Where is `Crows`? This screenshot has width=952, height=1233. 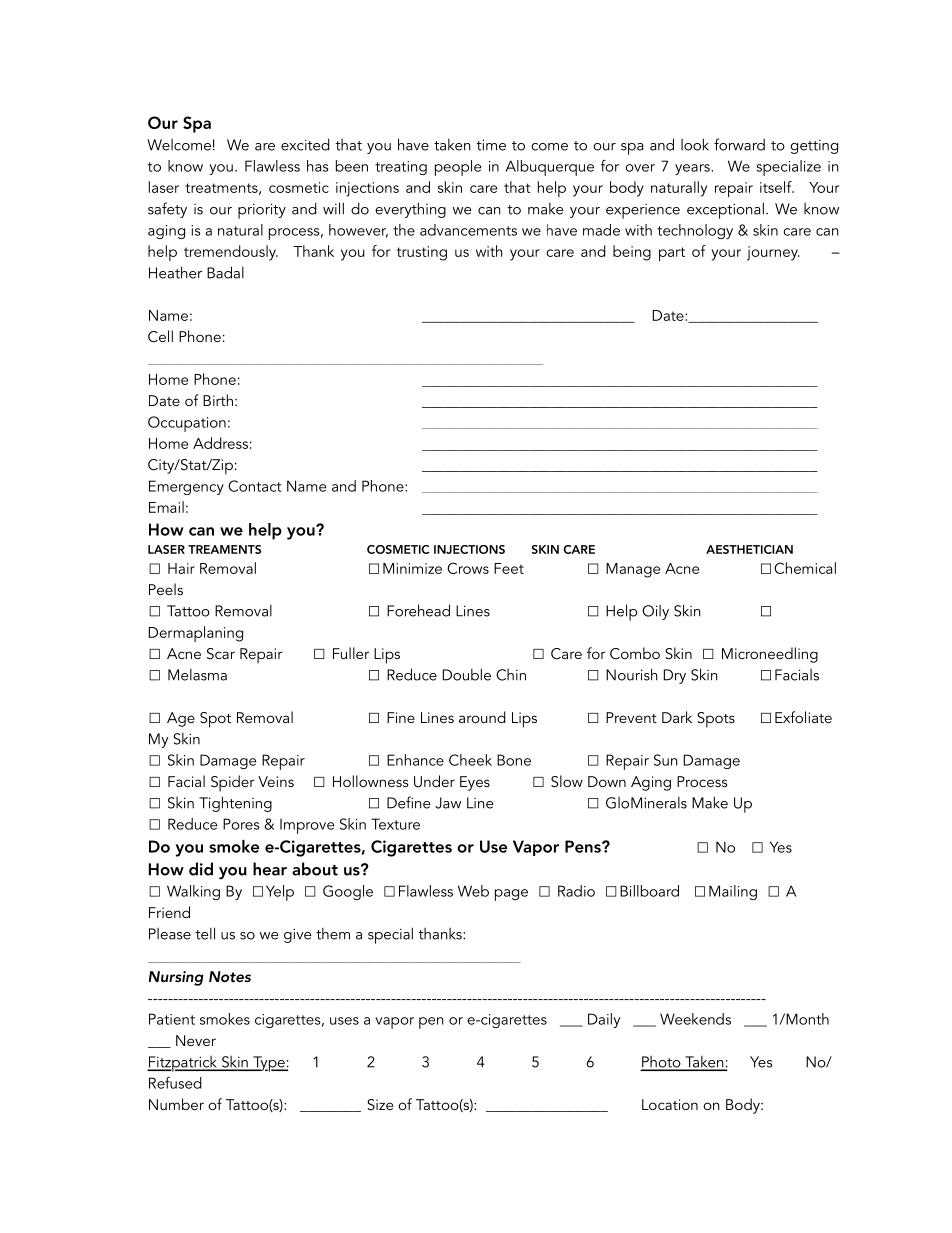 Crows is located at coordinates (468, 568).
